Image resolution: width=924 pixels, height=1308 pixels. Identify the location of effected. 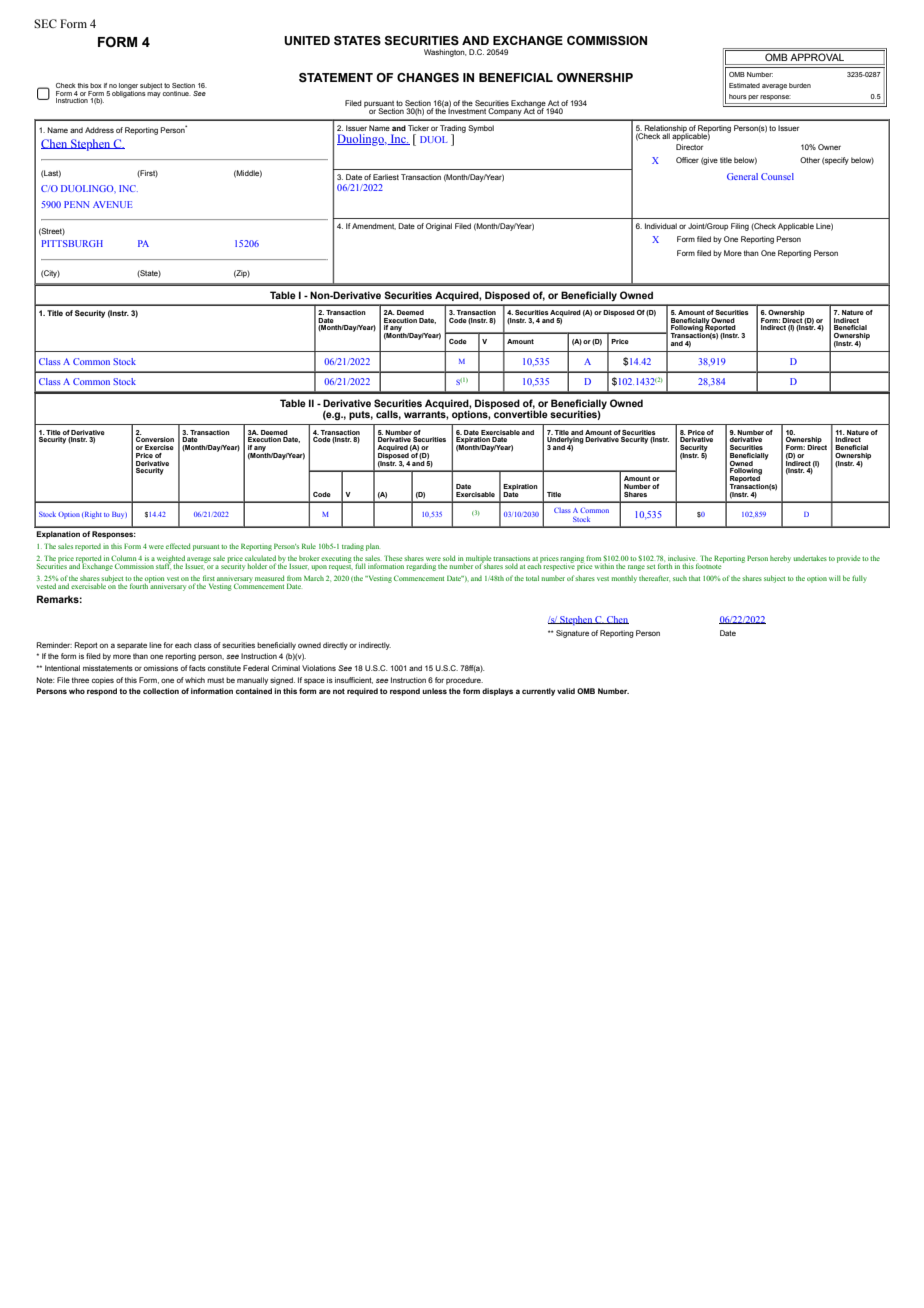
(178, 546).
